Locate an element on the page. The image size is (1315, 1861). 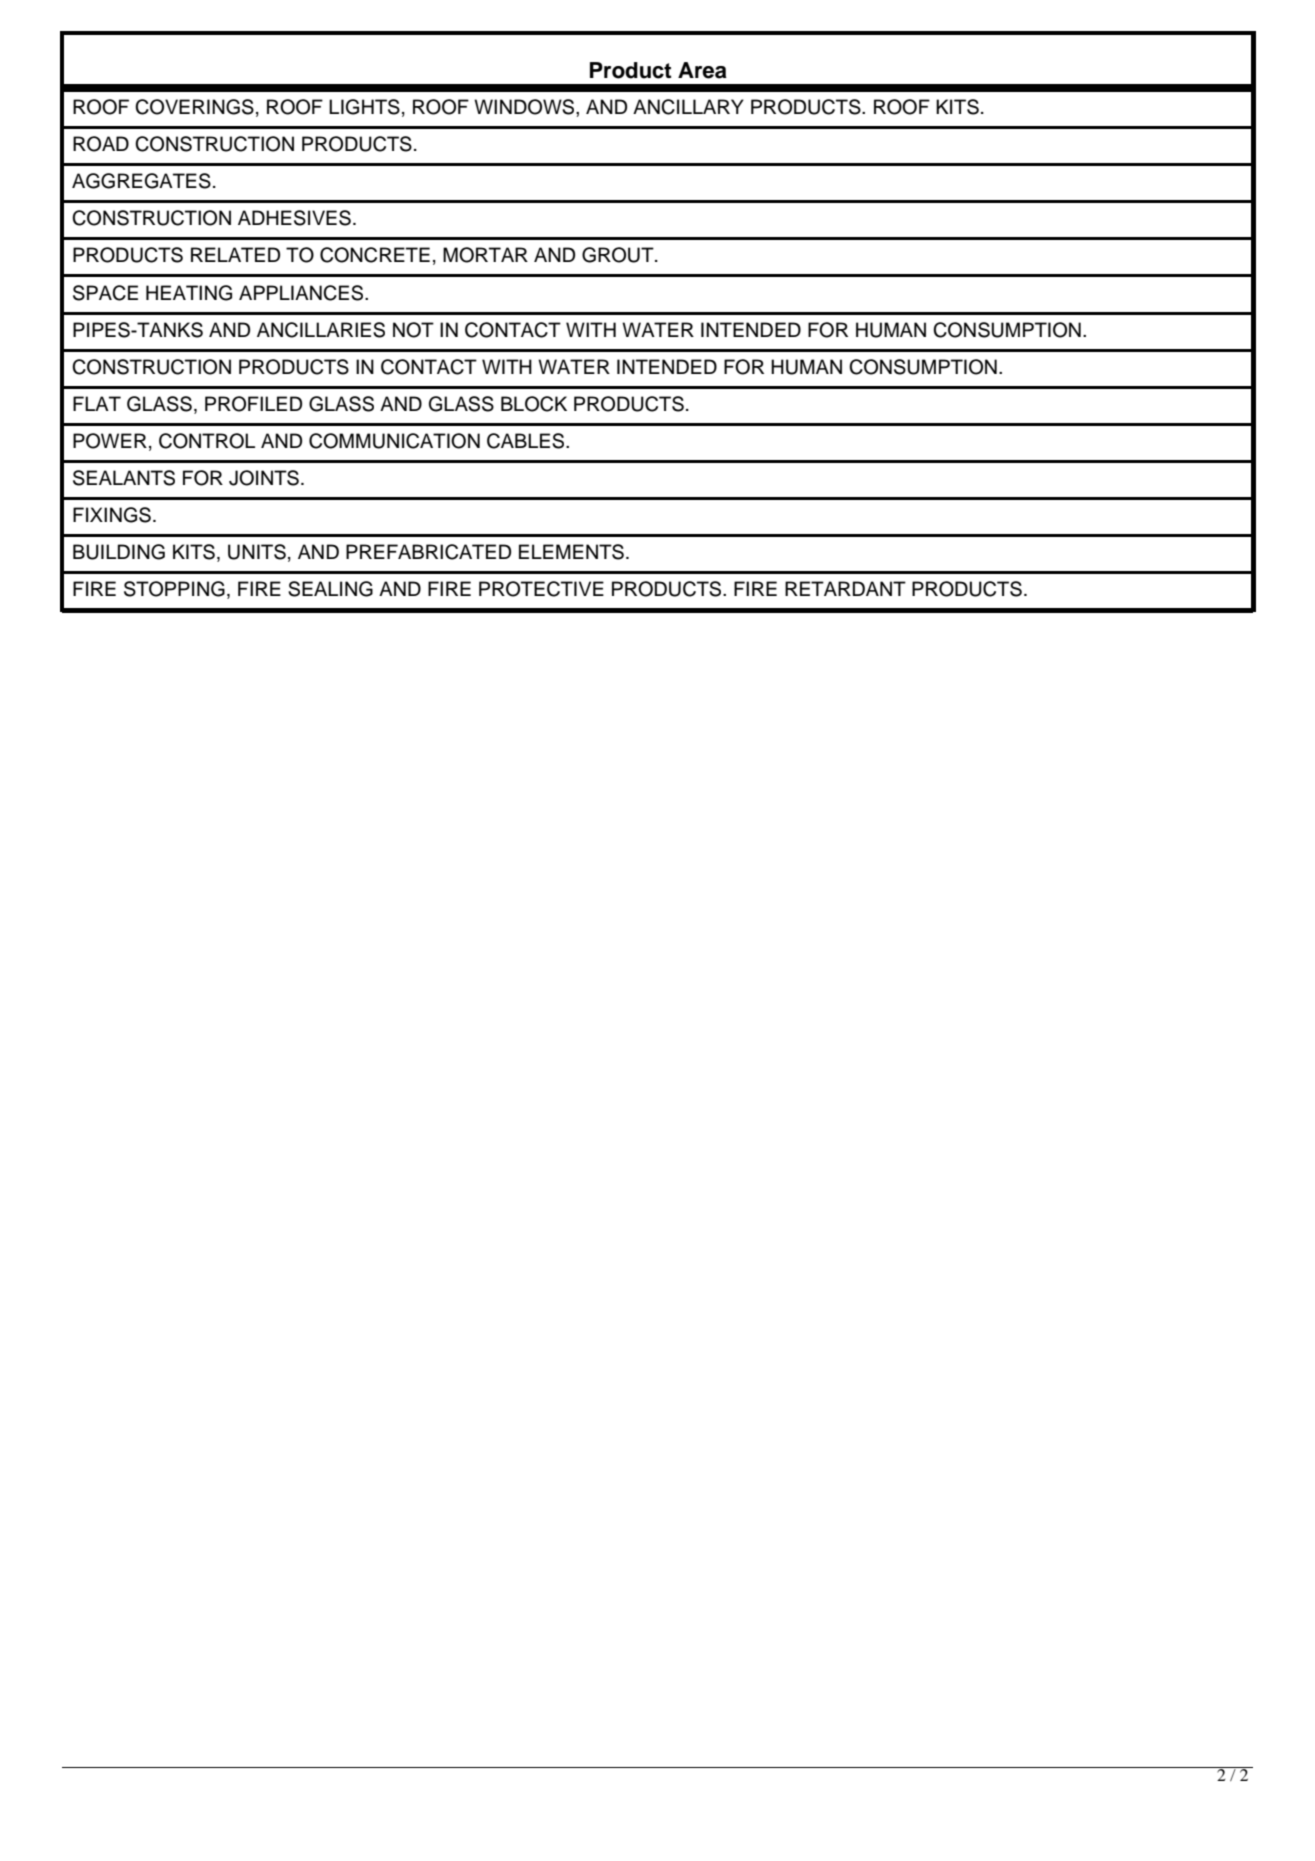
GROUT is located at coordinates (619, 255).
